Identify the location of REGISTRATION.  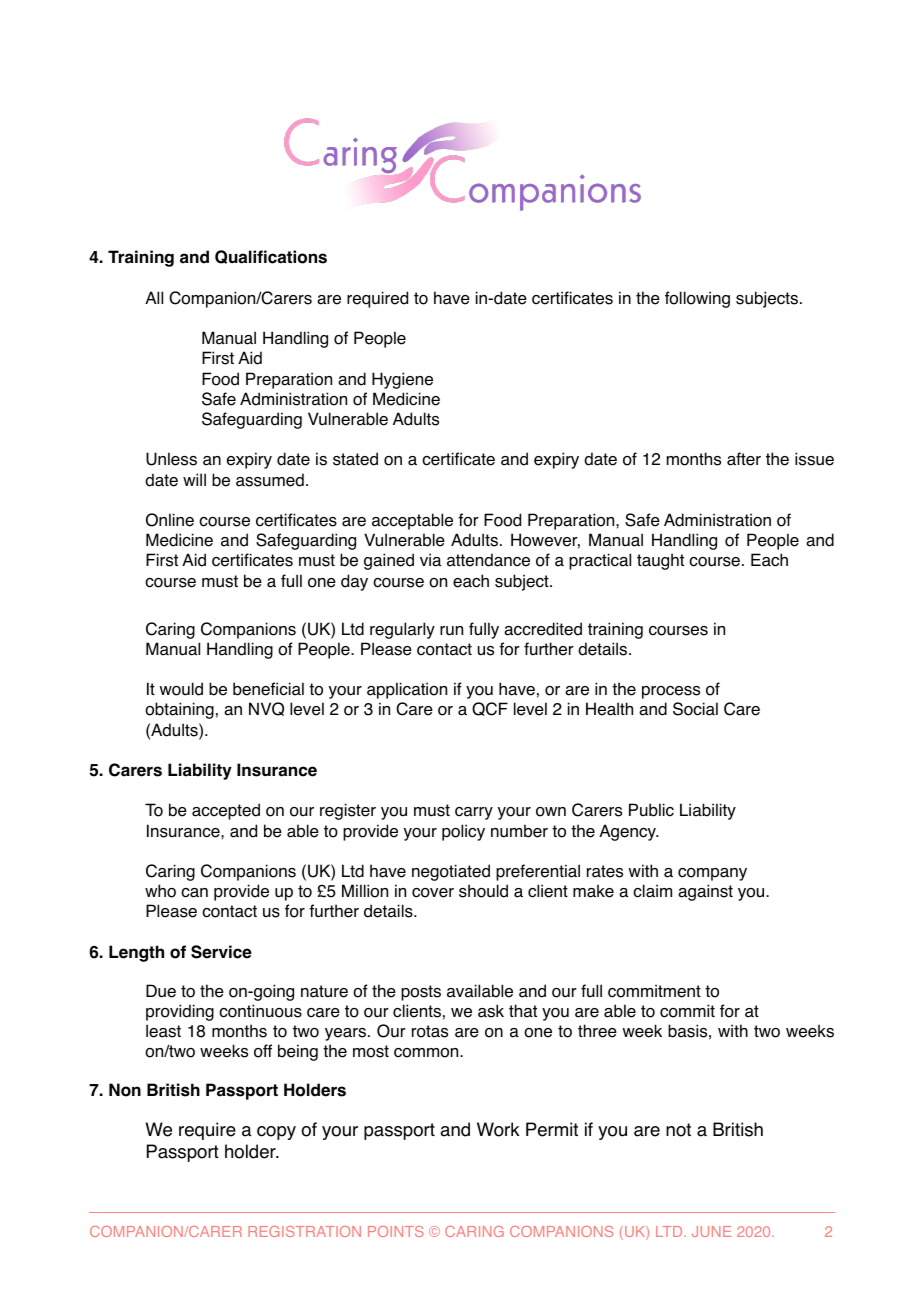
(304, 1231).
